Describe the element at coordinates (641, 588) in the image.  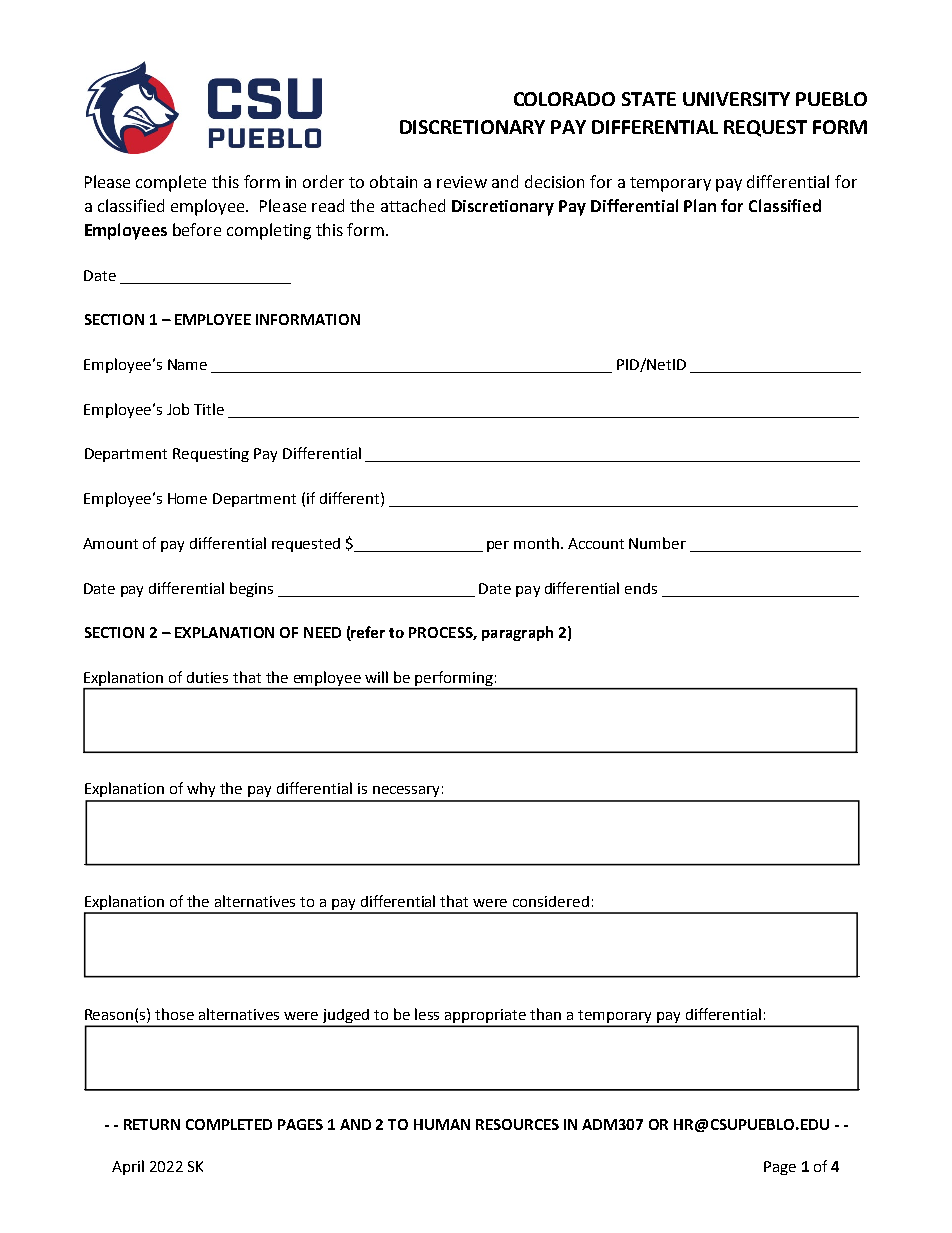
I see `ends` at that location.
